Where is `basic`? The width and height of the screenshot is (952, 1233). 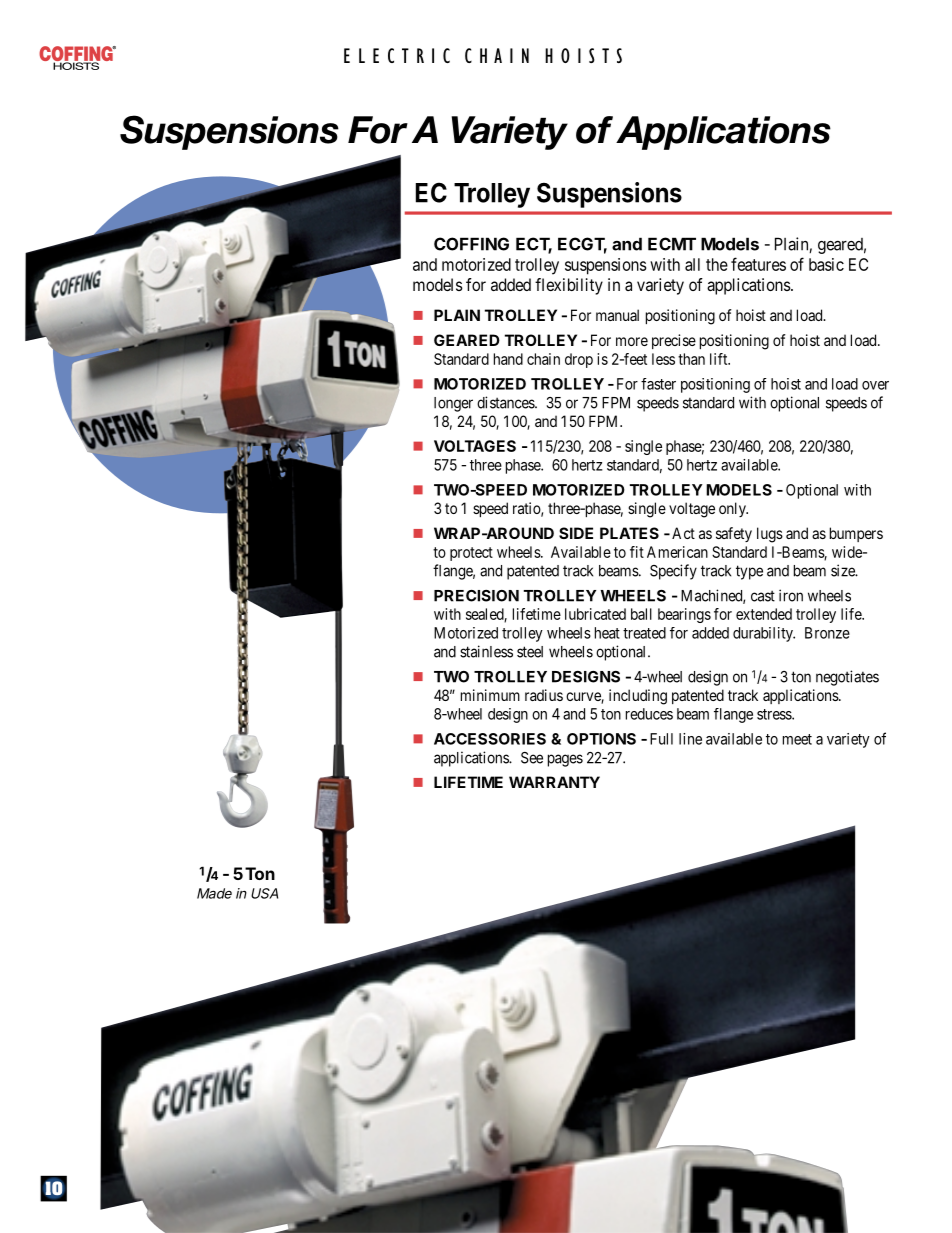 basic is located at coordinates (826, 264).
